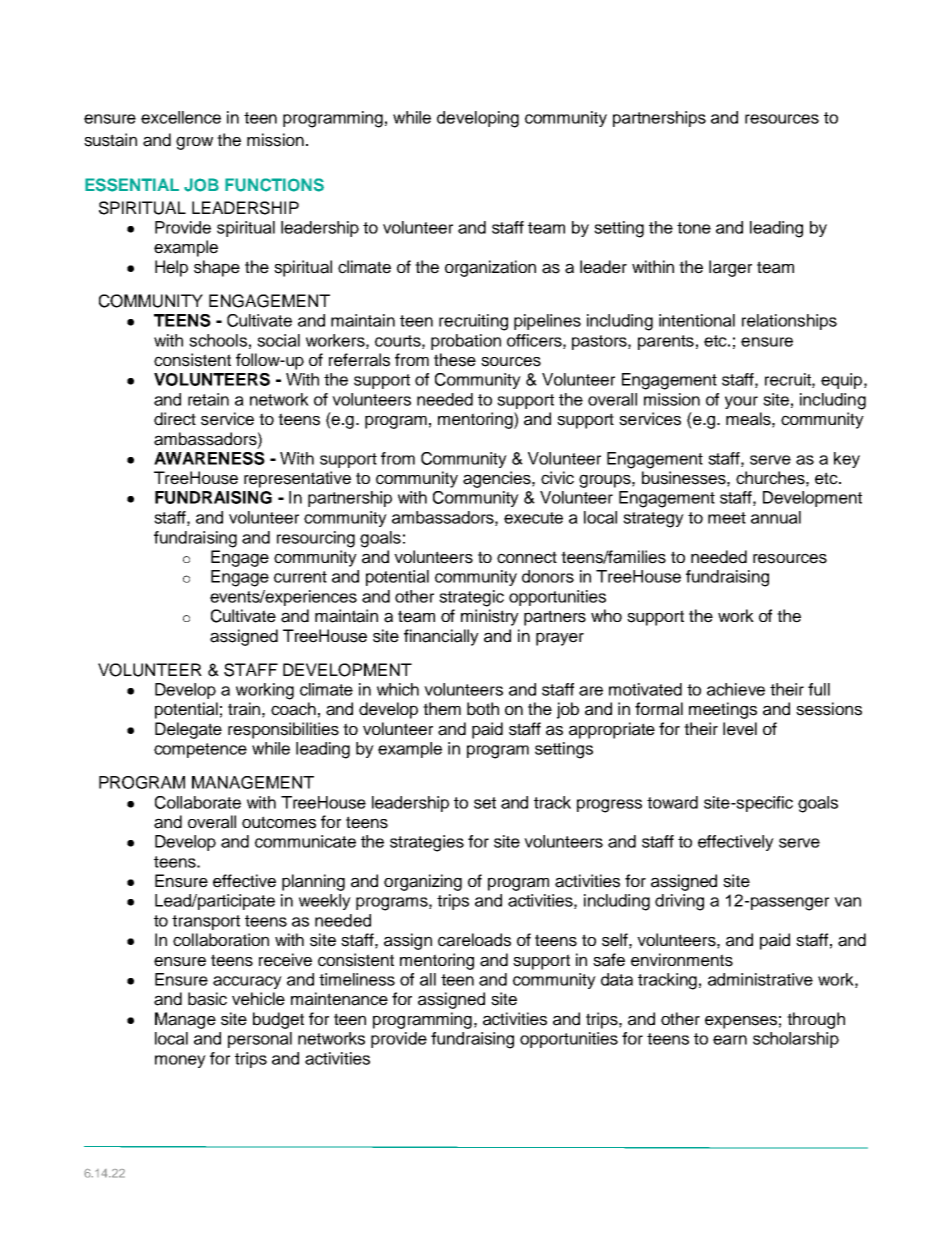 This document has height=1233, width=952. What do you see at coordinates (218, 340) in the document?
I see `schools` at bounding box center [218, 340].
